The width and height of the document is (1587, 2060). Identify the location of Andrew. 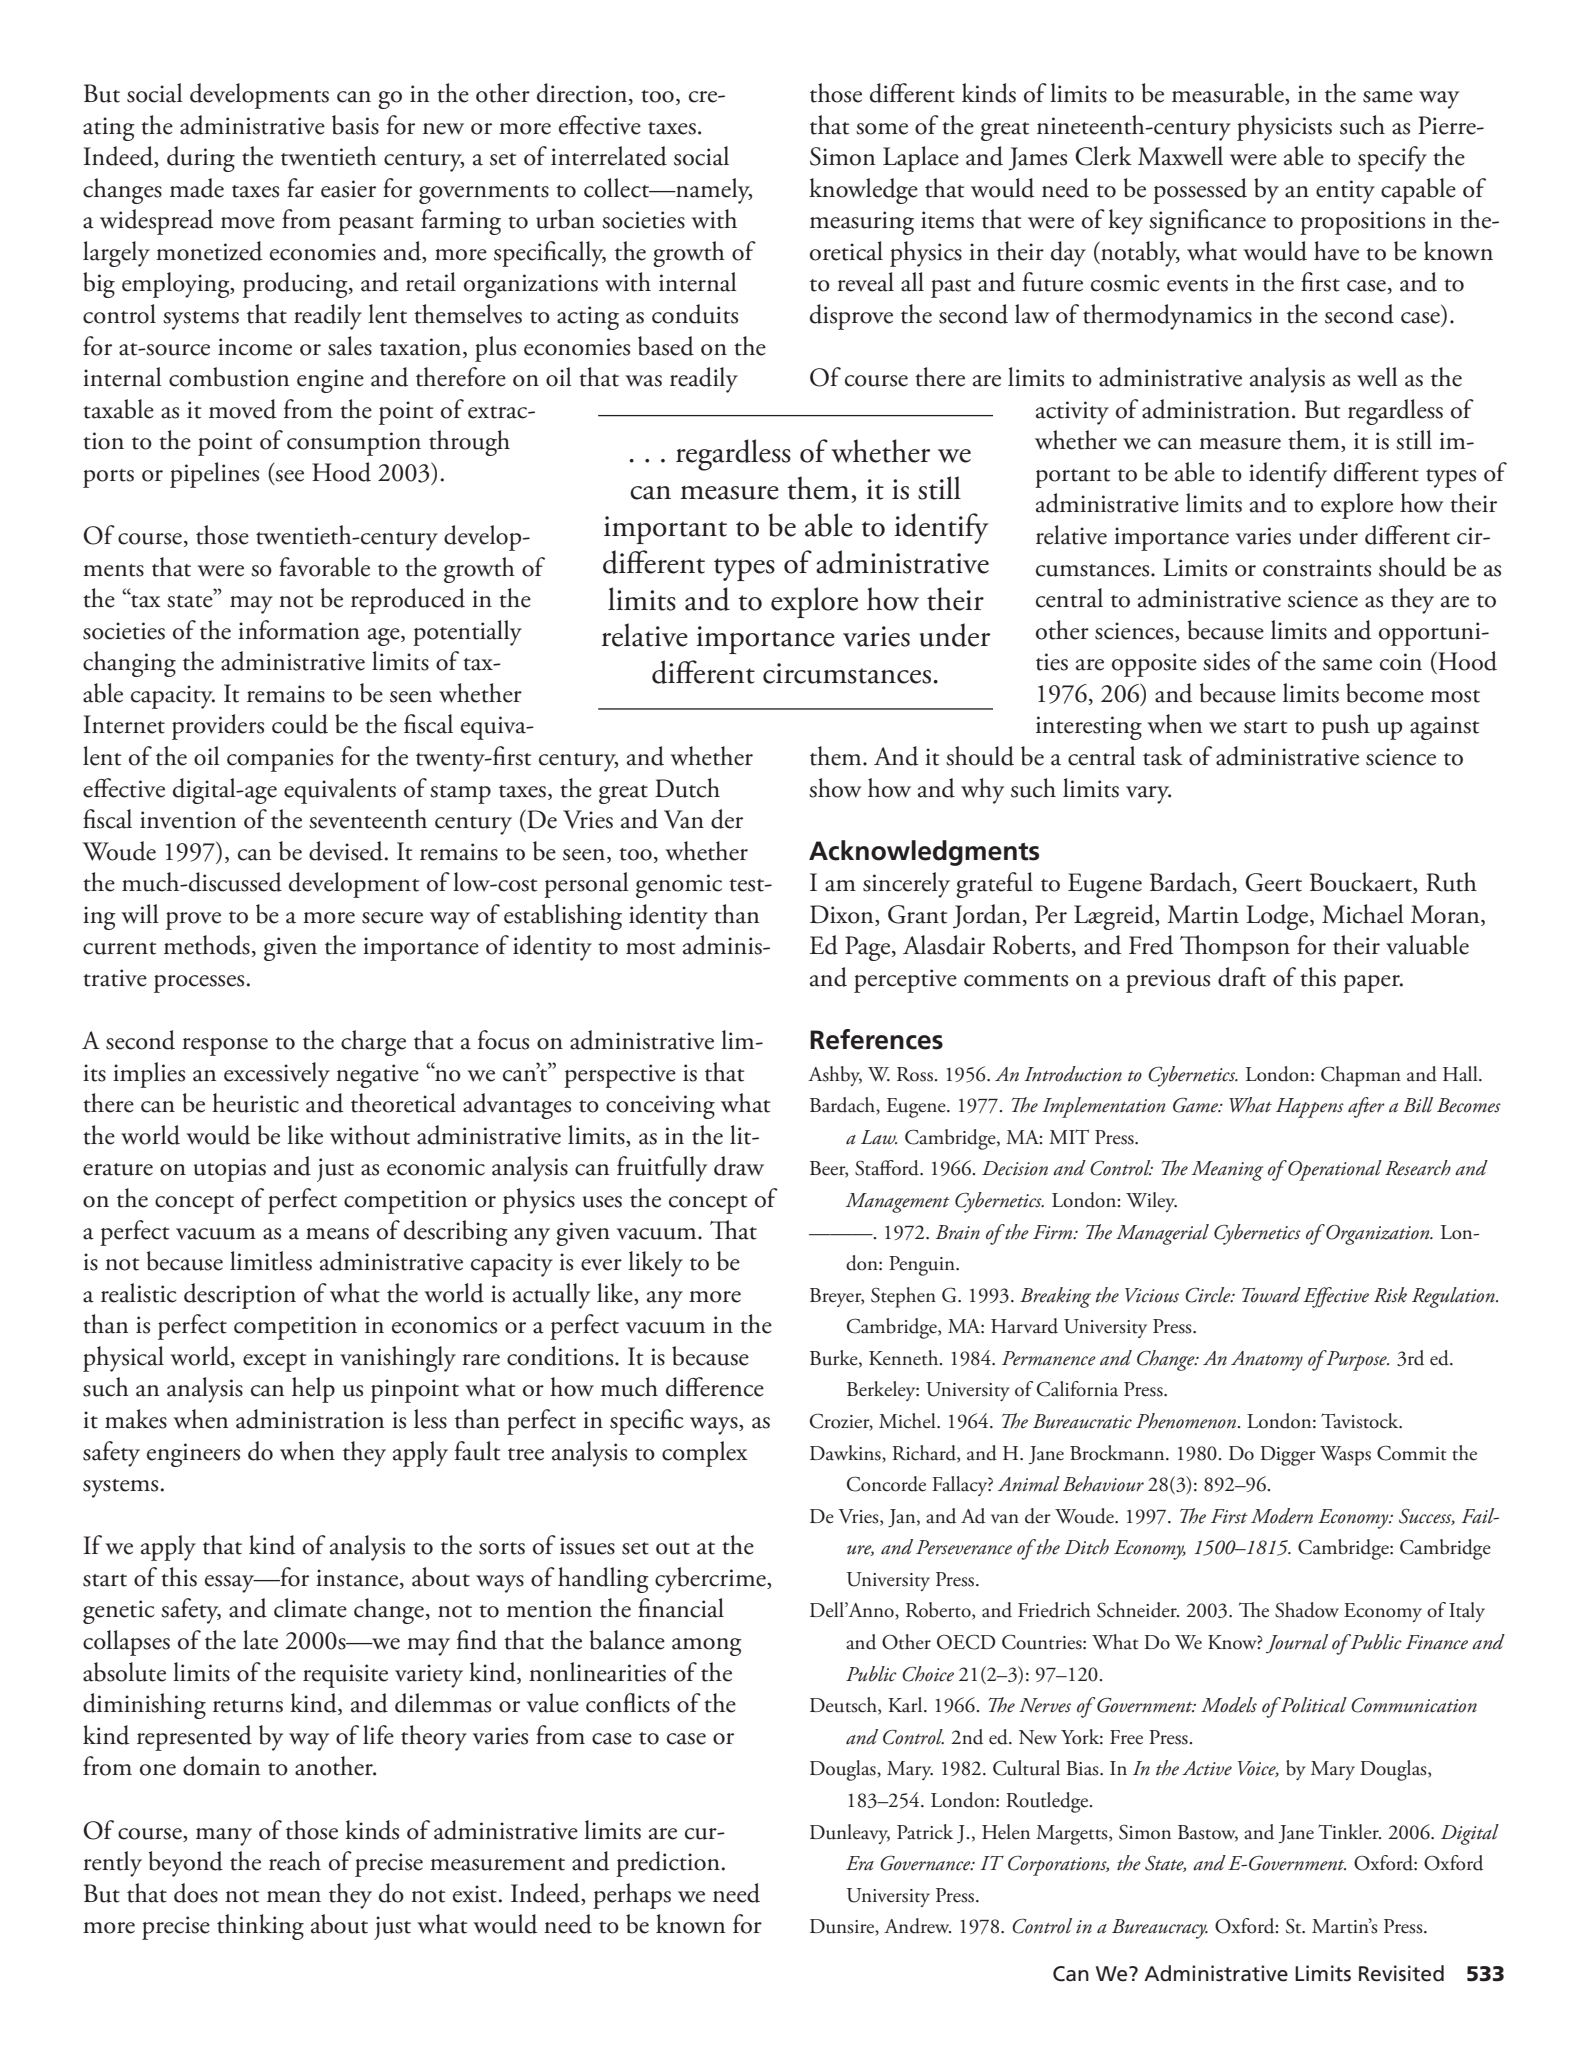
(917, 1926).
